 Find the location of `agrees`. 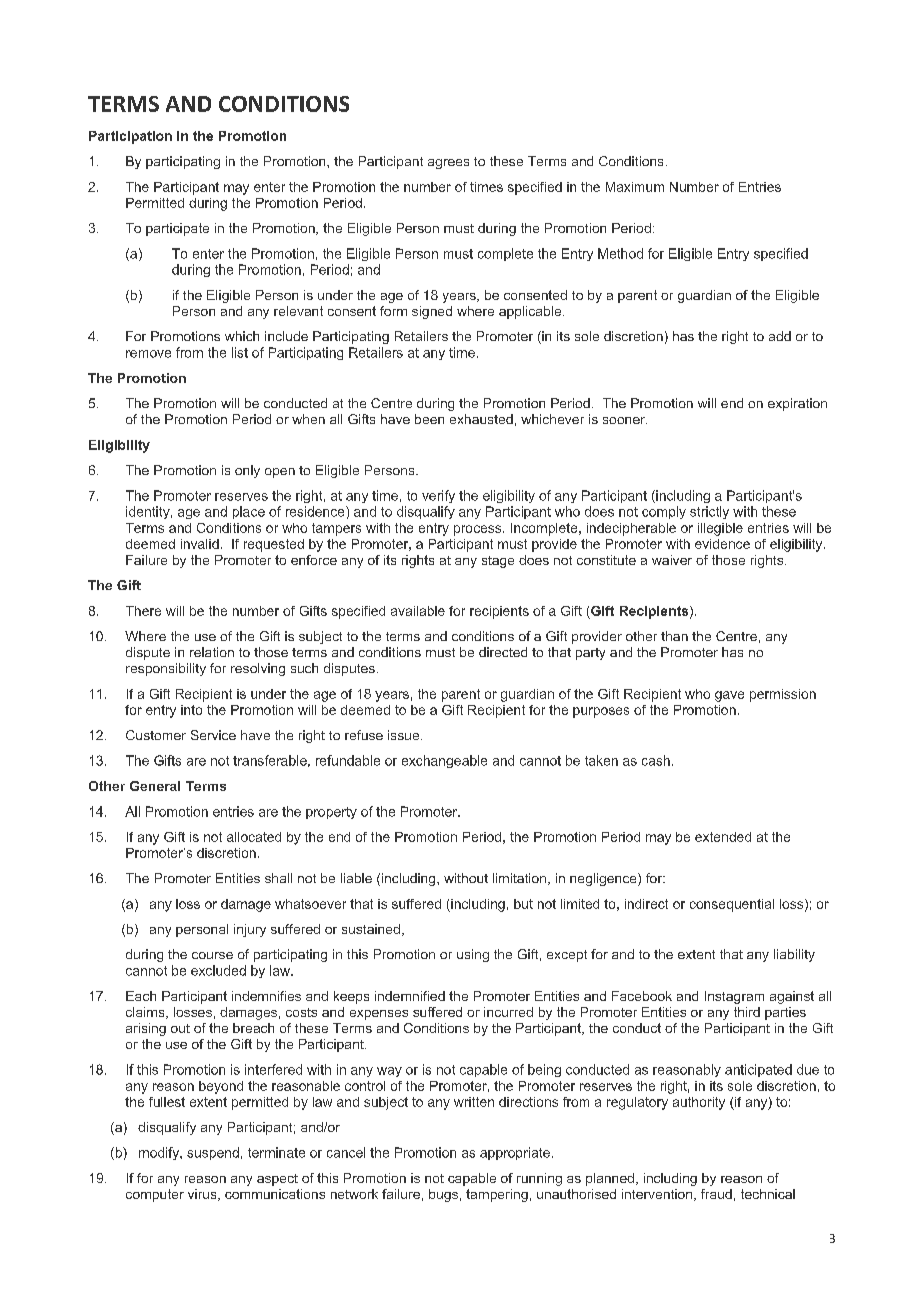

agrees is located at coordinates (448, 164).
